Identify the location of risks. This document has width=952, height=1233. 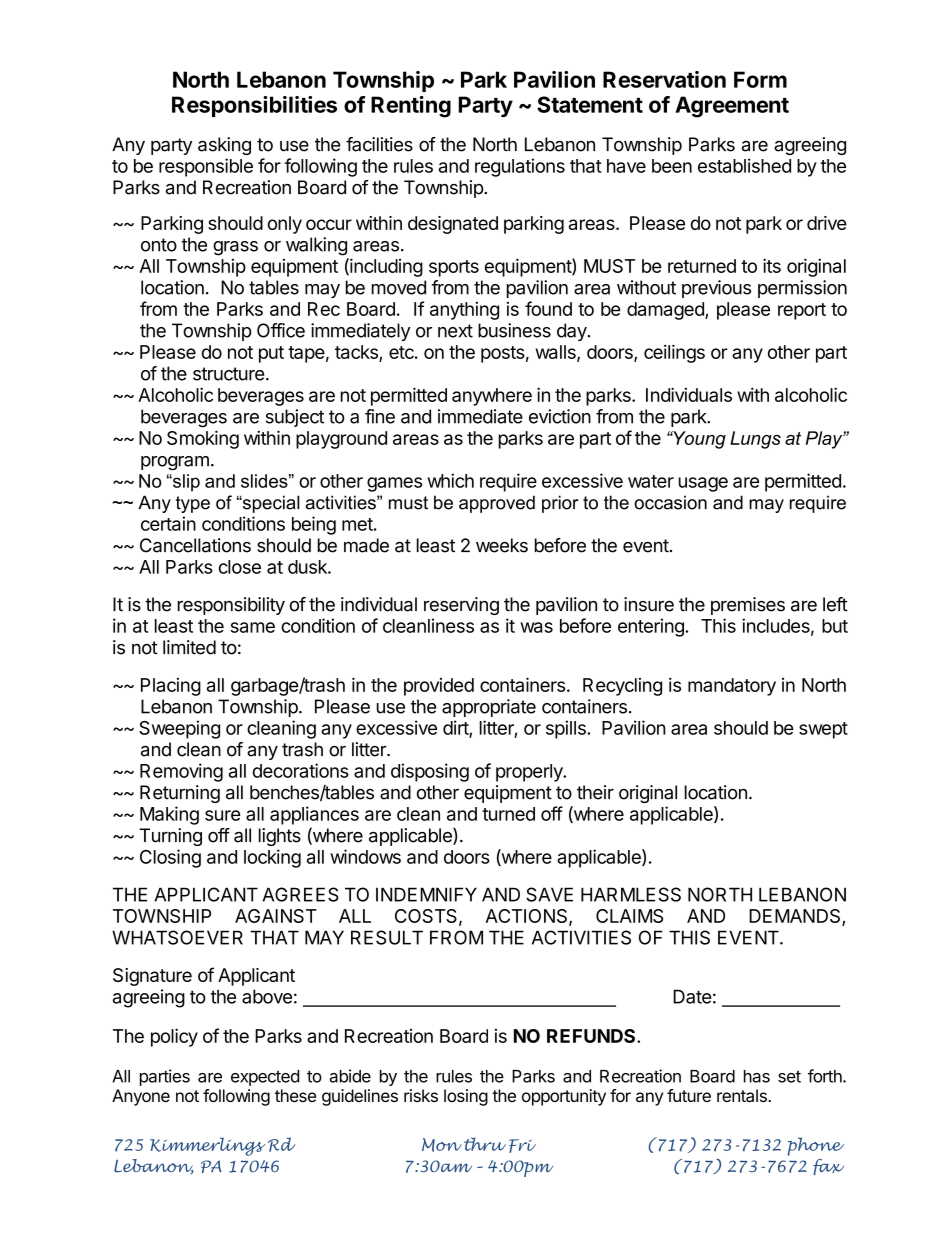
(421, 1095).
